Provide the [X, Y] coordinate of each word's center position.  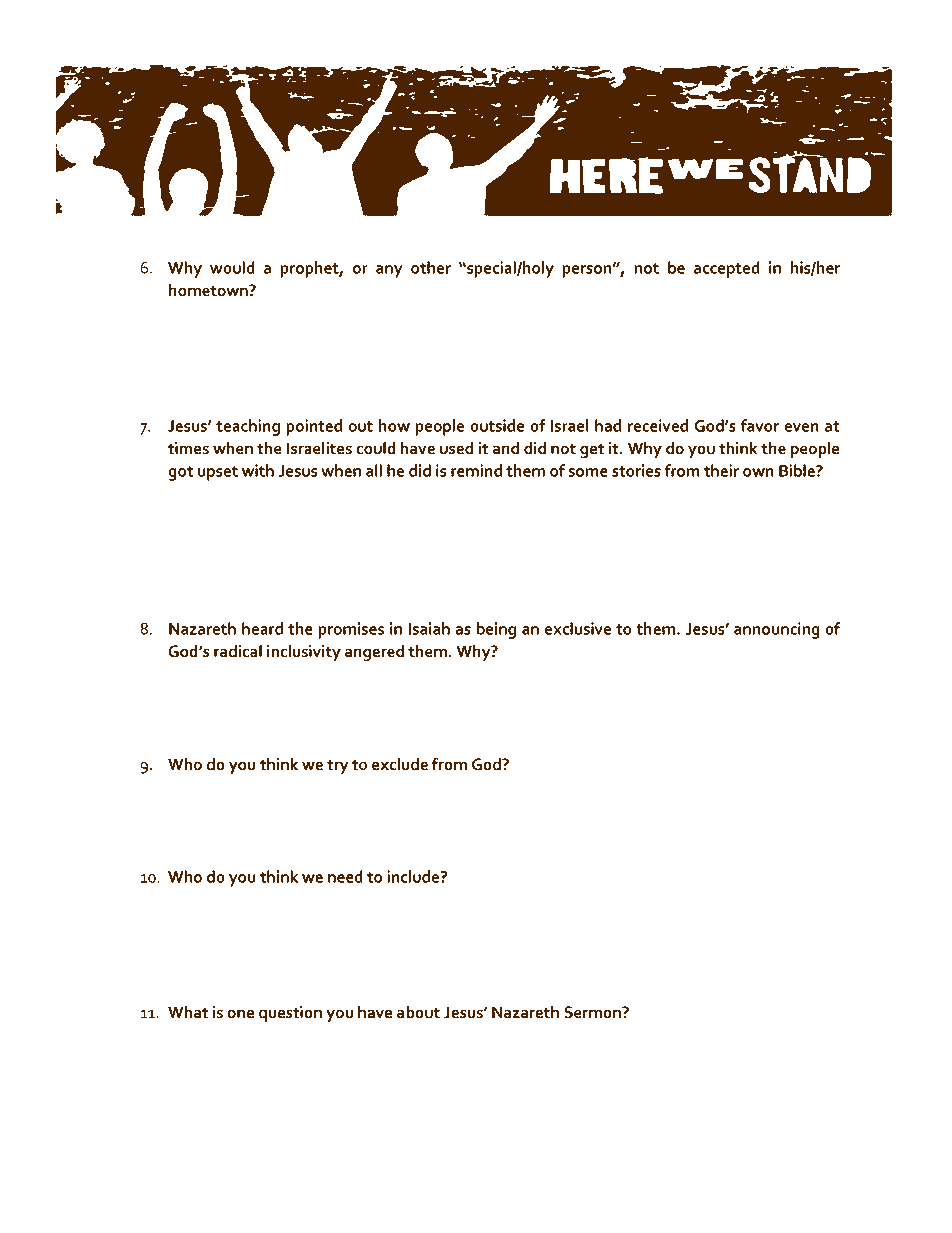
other [431, 267]
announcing [777, 630]
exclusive [578, 628]
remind [476, 470]
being [496, 630]
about [418, 1012]
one [240, 1014]
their [721, 470]
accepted [727, 269]
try [338, 766]
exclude [400, 764]
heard [262, 628]
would [232, 267]
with [258, 470]
